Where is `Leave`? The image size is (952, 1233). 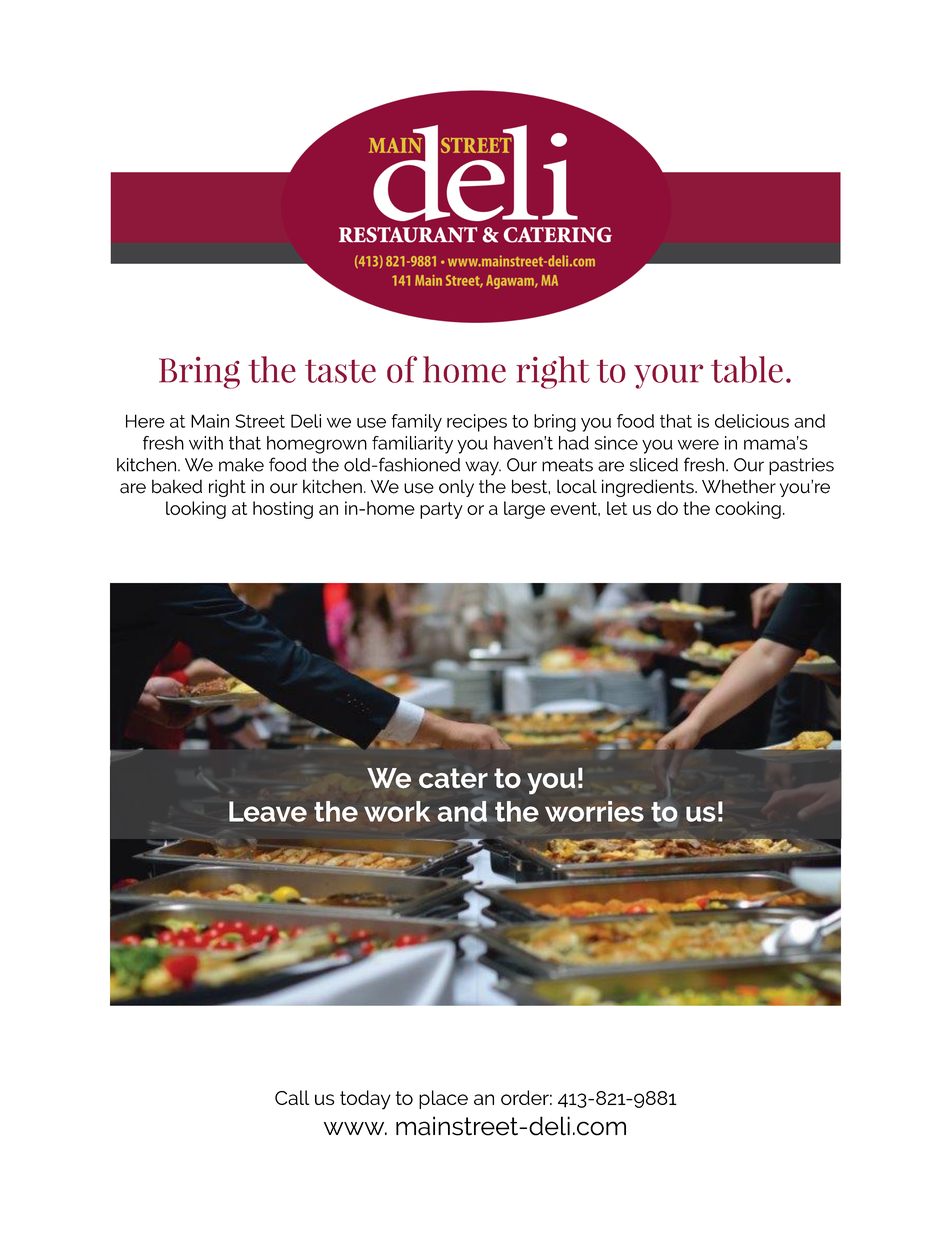 Leave is located at coordinates (268, 811).
